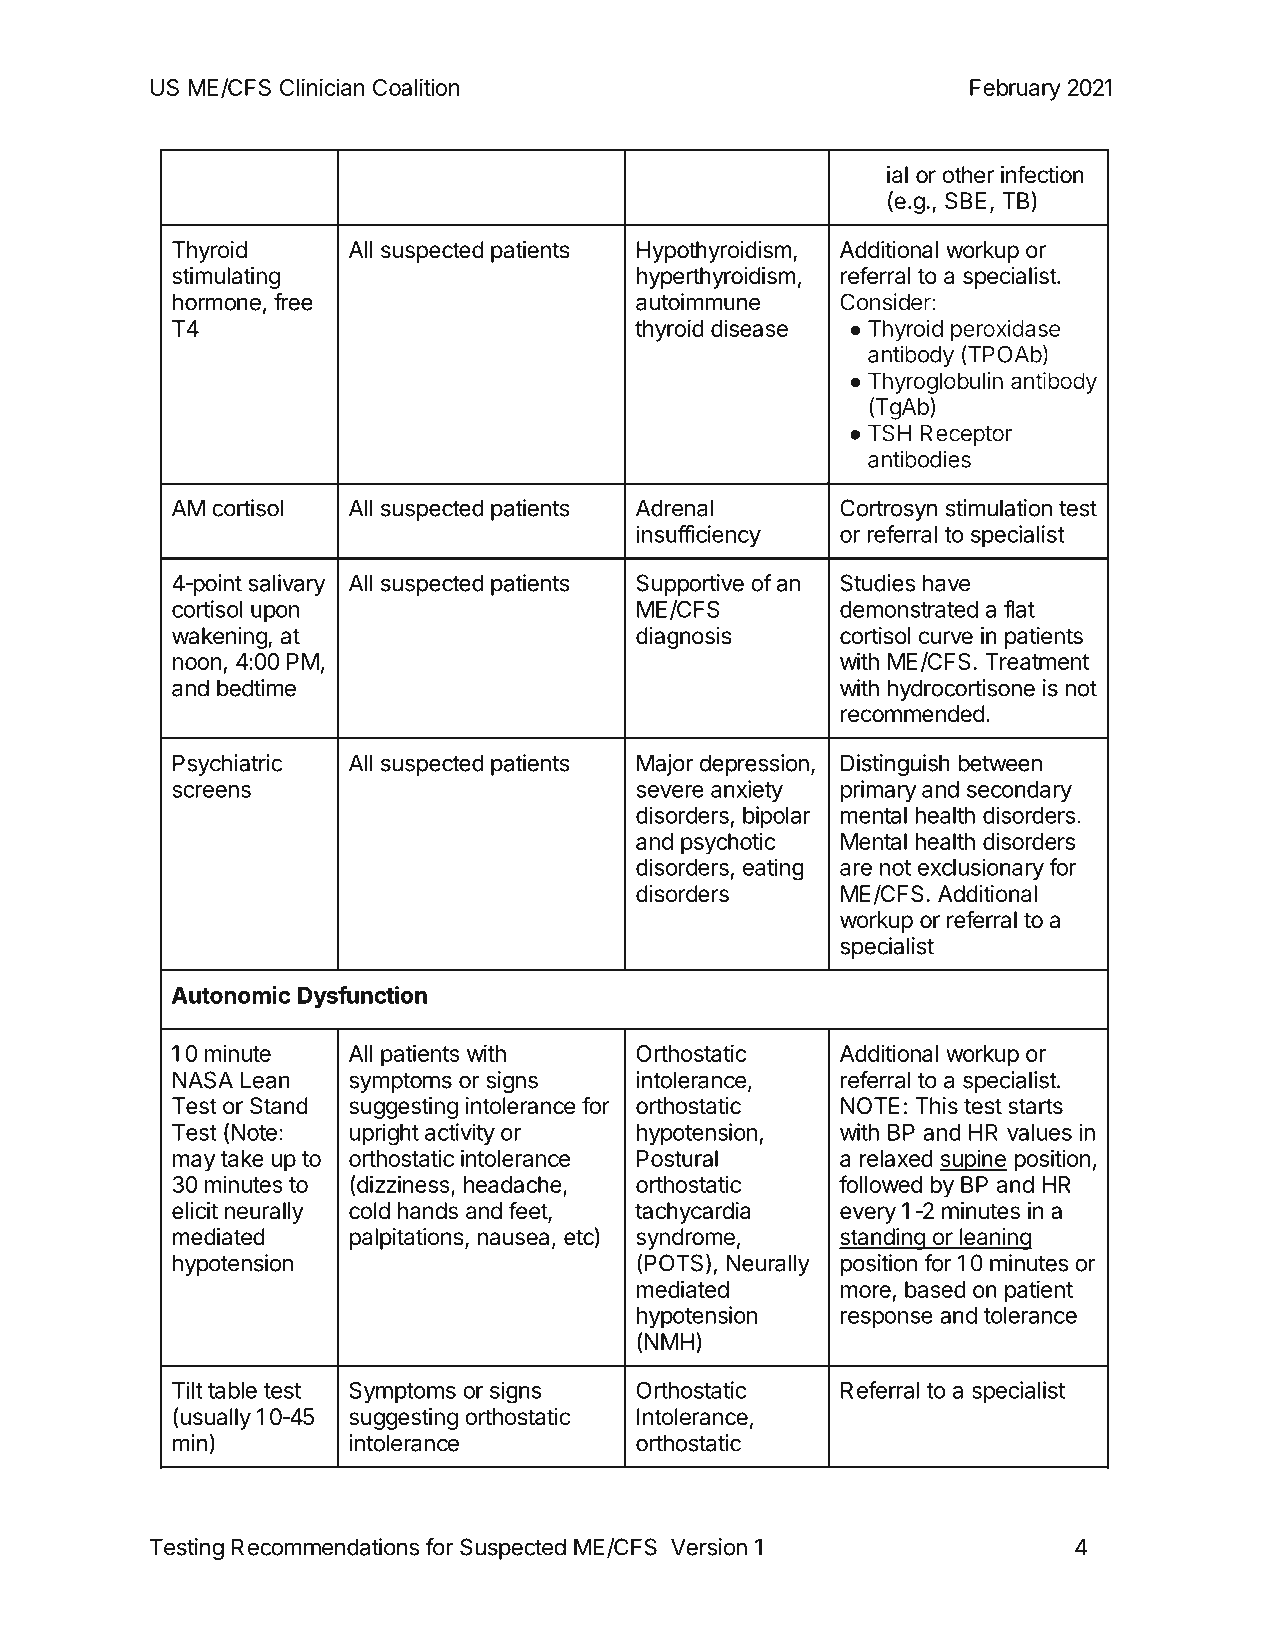  Describe the element at coordinates (968, 175) in the screenshot. I see `other` at that location.
